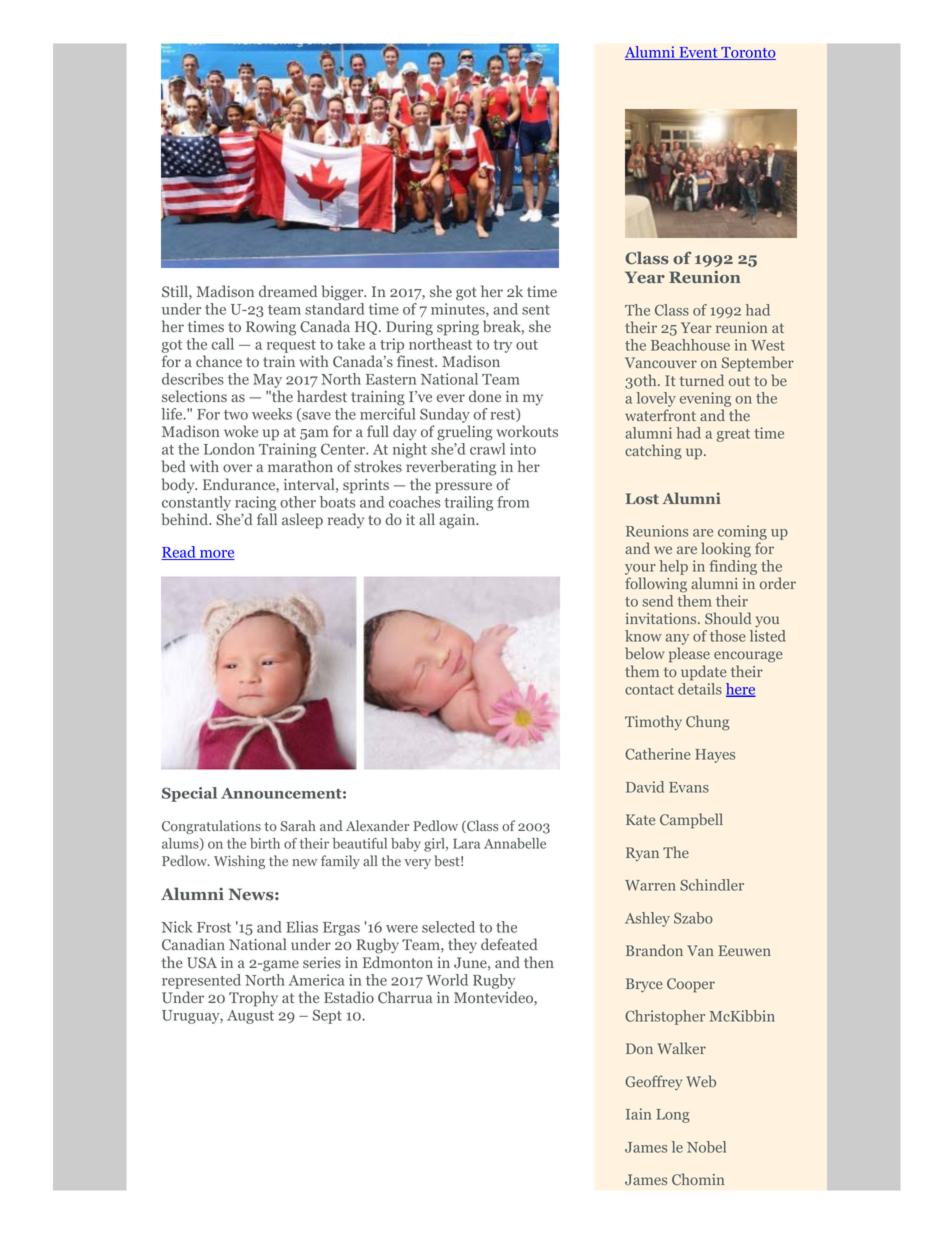 The width and height of the screenshot is (952, 1233). I want to click on trailing, so click(468, 503).
